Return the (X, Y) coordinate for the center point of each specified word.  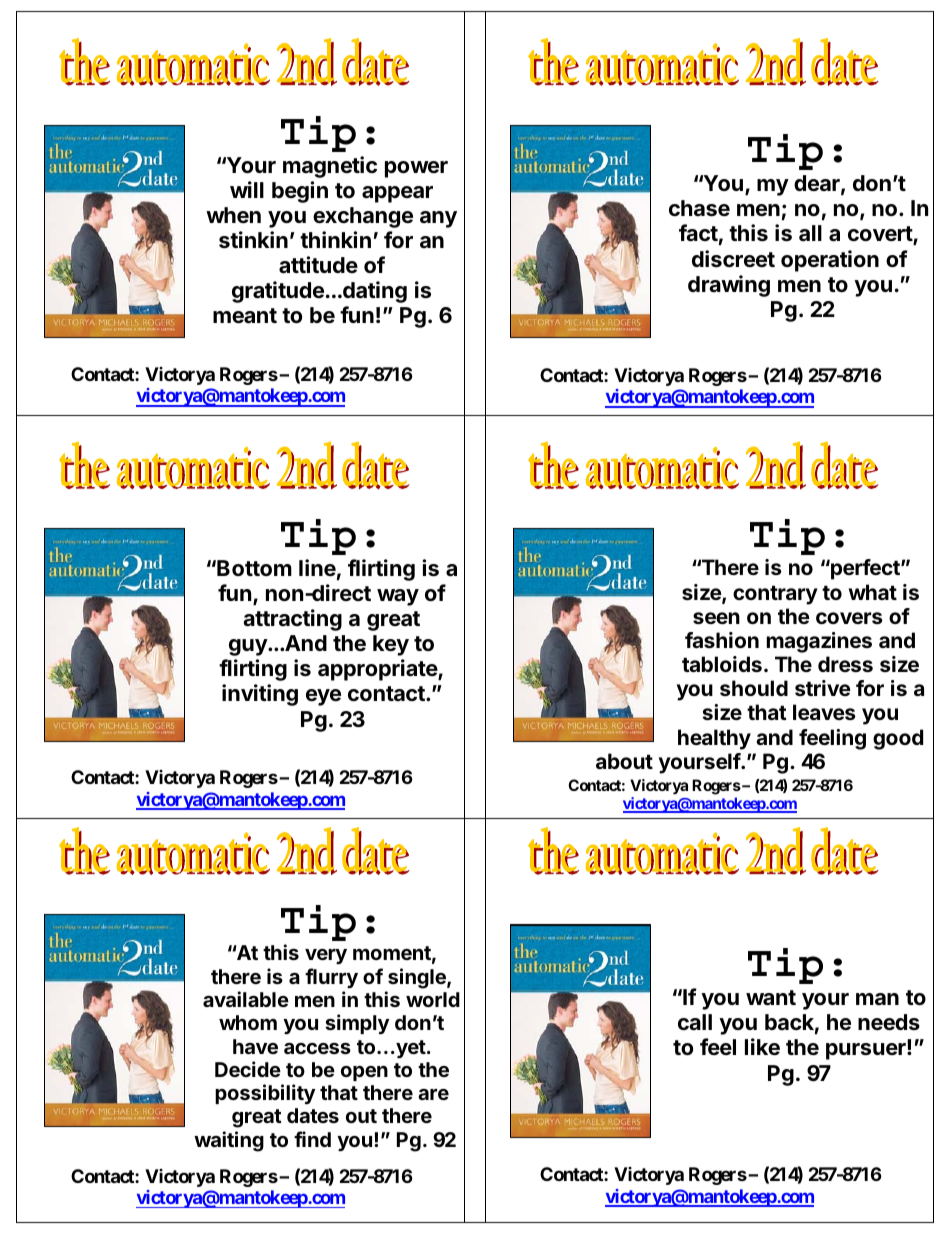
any (438, 219)
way (398, 597)
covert (881, 235)
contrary (775, 595)
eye (323, 697)
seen (716, 618)
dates (313, 1115)
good (898, 739)
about (624, 761)
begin (300, 192)
